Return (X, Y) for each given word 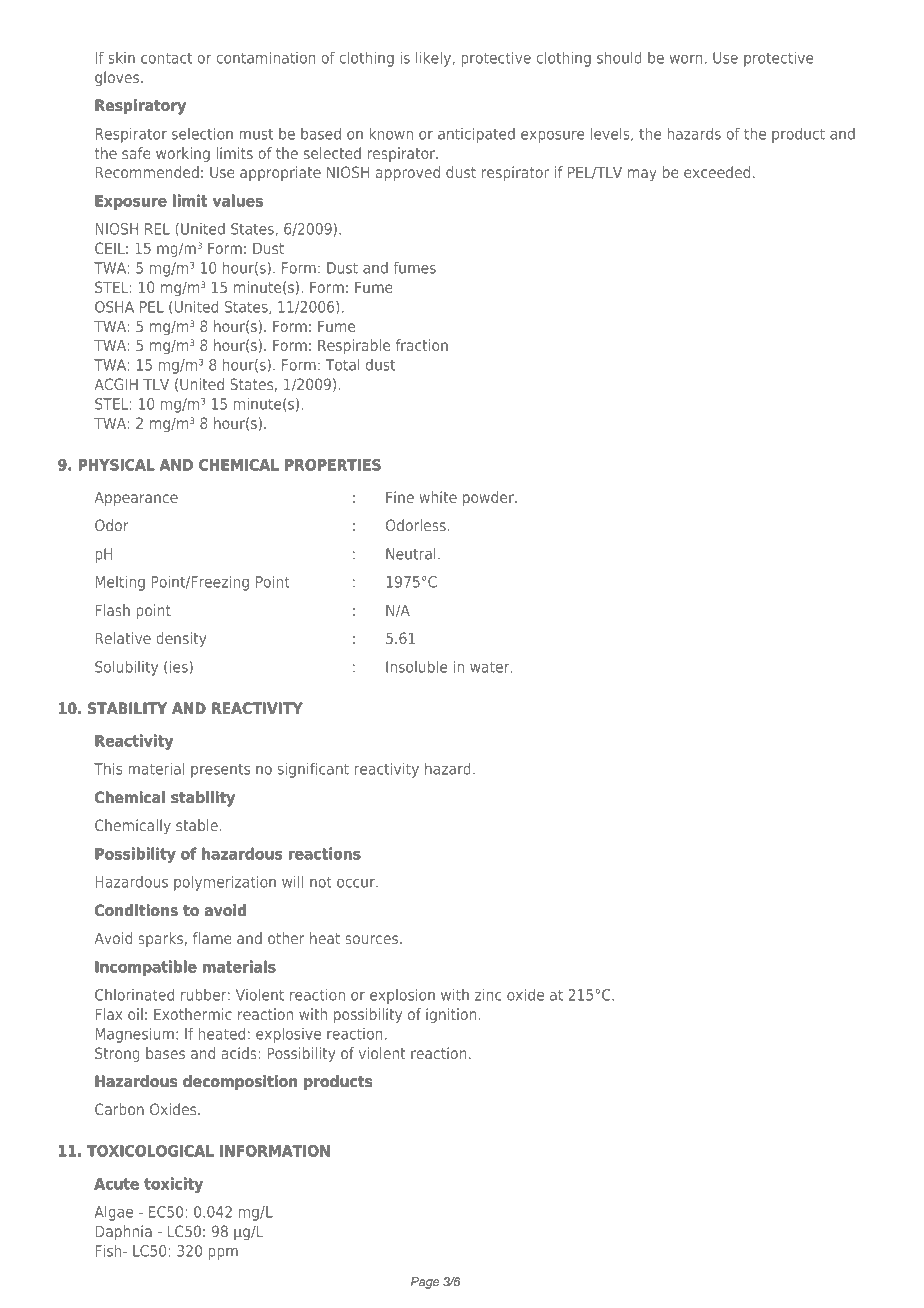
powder (489, 498)
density (181, 639)
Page (425, 1283)
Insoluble (416, 667)
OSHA (114, 307)
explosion (402, 996)
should (619, 58)
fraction (422, 345)
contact (167, 58)
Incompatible (146, 968)
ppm (223, 1254)
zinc (488, 995)
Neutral (411, 554)
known (391, 134)
